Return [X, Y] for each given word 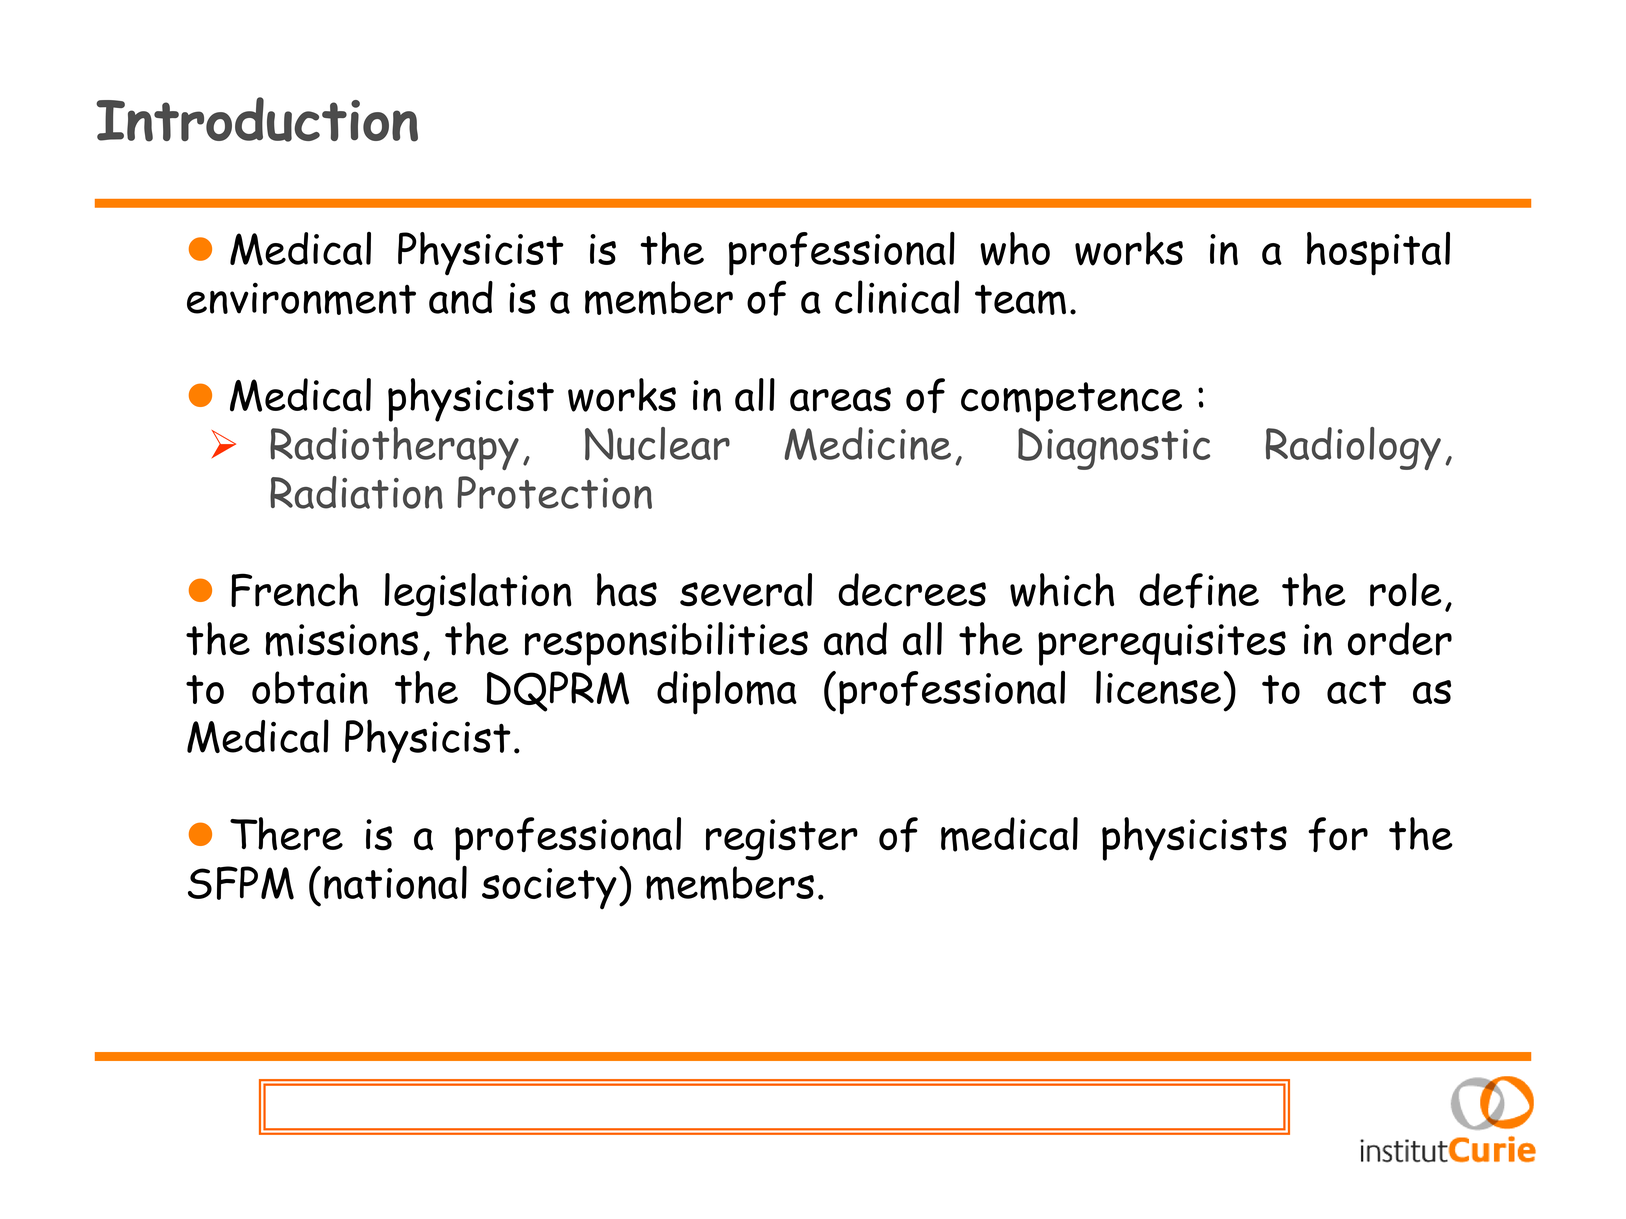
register [782, 840]
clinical [897, 297]
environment [301, 298]
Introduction [257, 119]
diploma [727, 693]
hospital [1378, 254]
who [1015, 249]
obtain [310, 687]
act [1356, 689]
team [1020, 300]
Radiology [1353, 448]
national [395, 882]
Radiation [356, 492]
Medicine [867, 444]
